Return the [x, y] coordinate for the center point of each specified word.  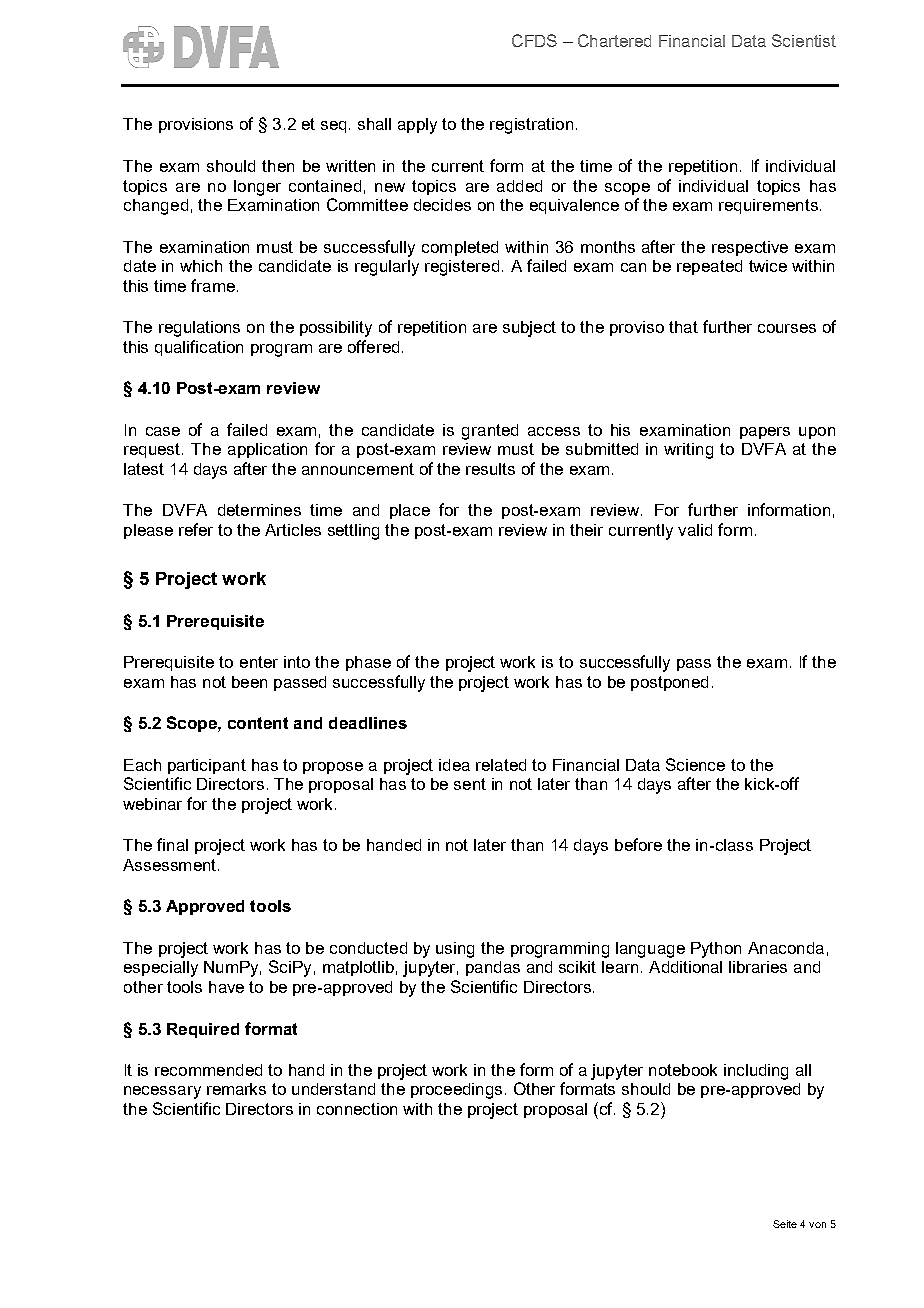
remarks [236, 1089]
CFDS [534, 40]
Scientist [804, 40]
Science [695, 764]
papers [765, 433]
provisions [196, 125]
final [172, 844]
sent [470, 784]
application [267, 450]
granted [490, 432]
